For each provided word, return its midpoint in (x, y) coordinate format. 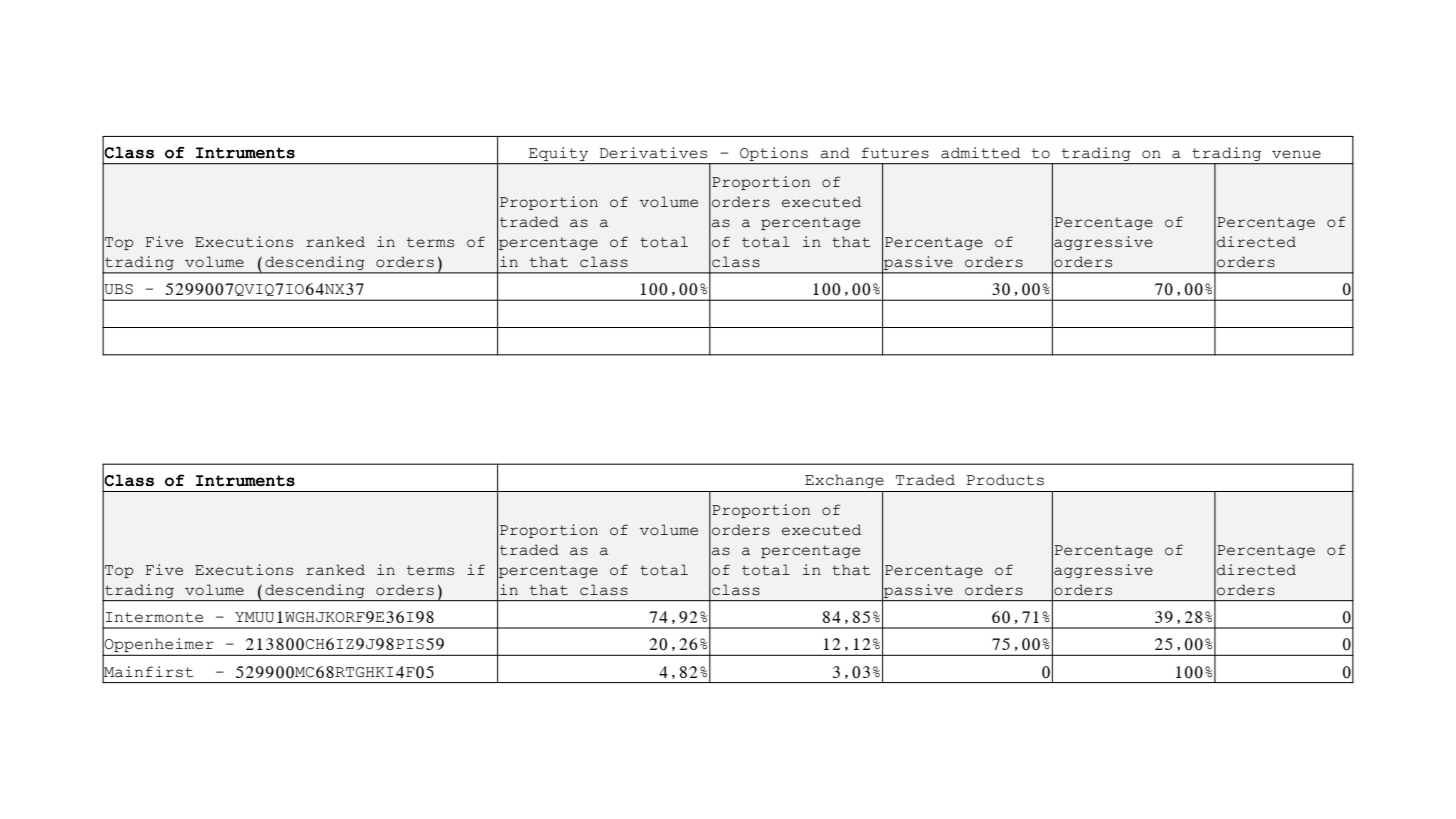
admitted (980, 153)
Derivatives (653, 153)
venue (1296, 154)
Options (774, 154)
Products (1005, 480)
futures (895, 153)
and (835, 153)
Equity (558, 154)
